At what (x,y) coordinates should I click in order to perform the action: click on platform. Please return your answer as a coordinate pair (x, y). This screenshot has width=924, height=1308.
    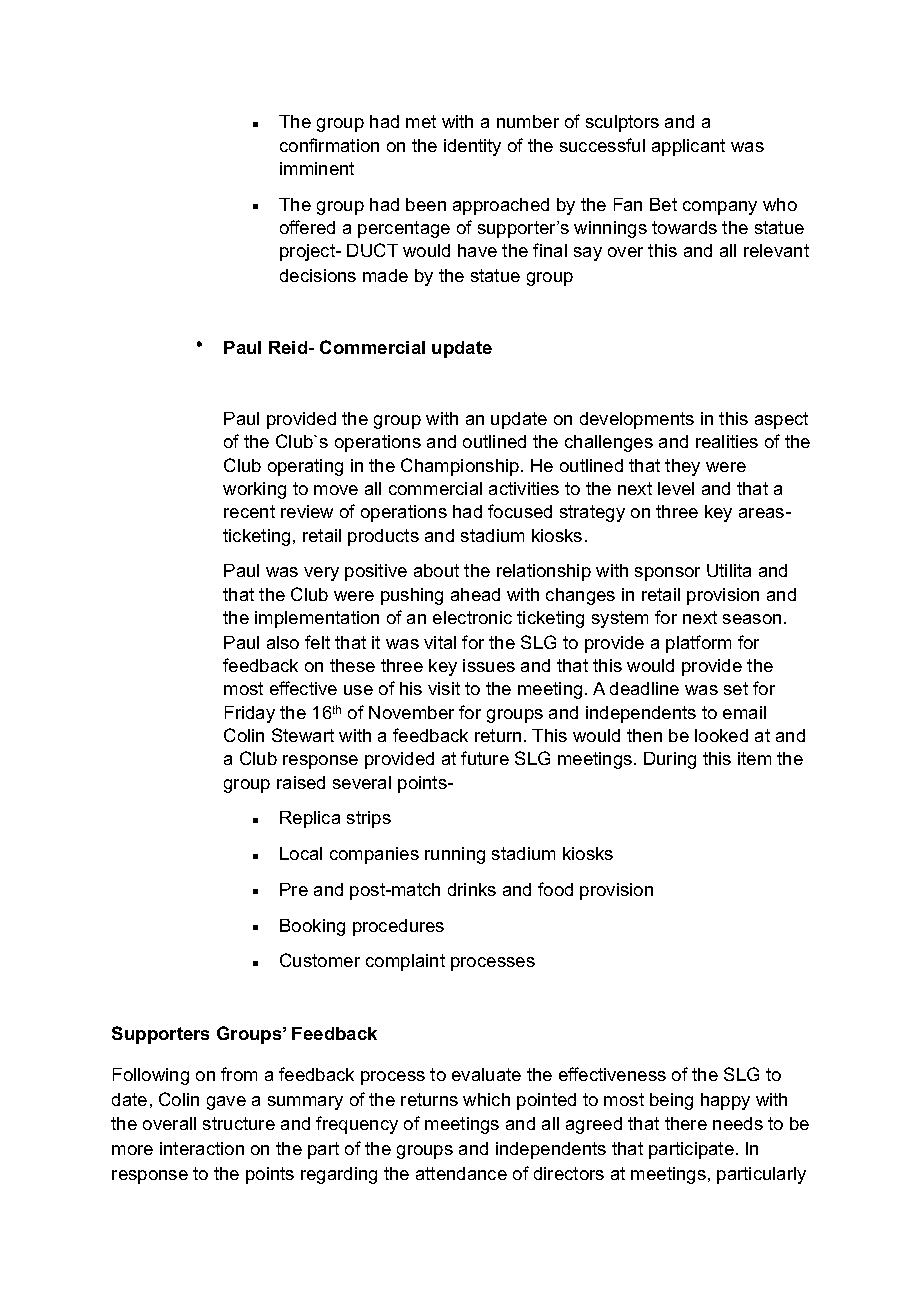
    Looking at the image, I should click on (698, 644).
